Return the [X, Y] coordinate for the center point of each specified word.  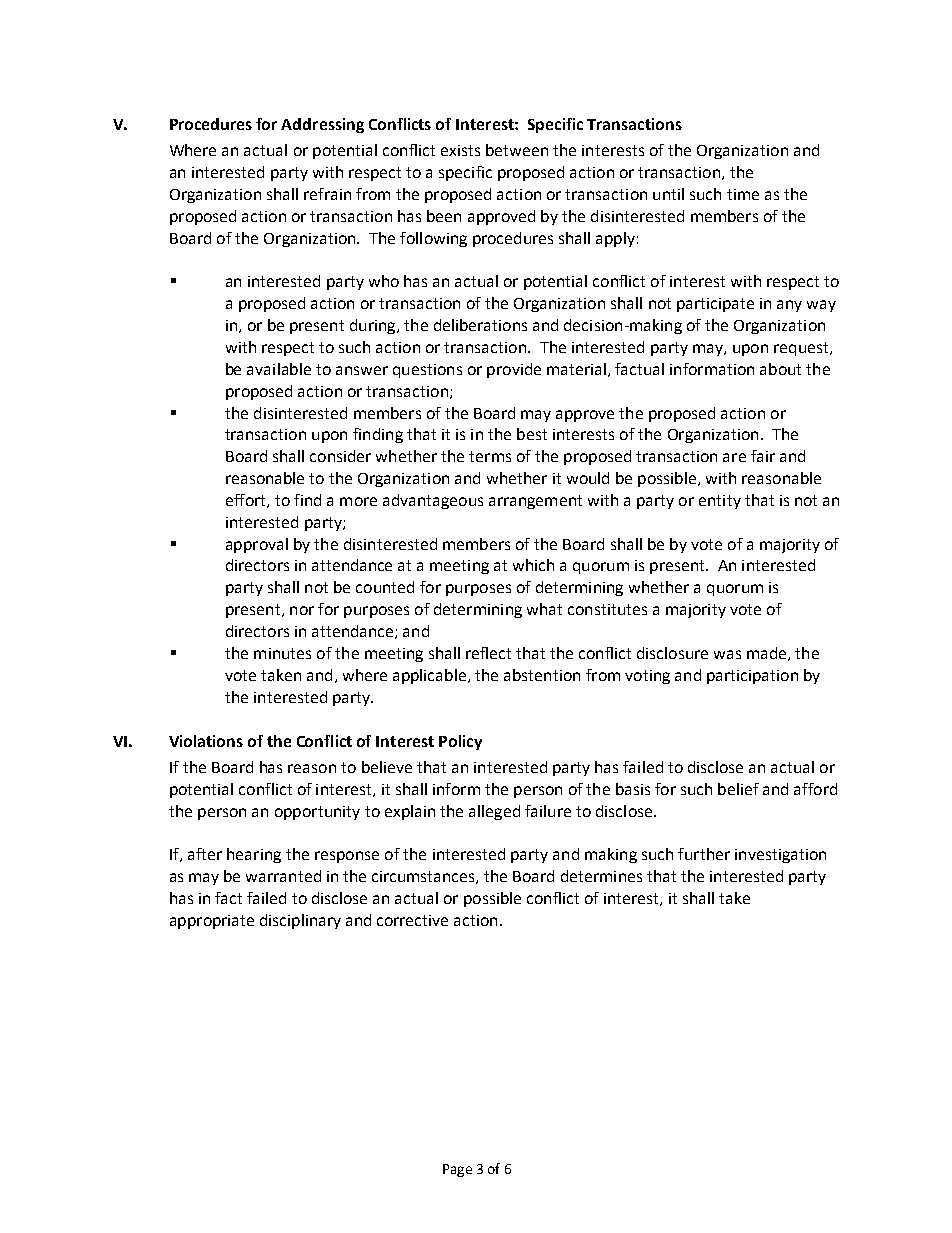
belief [738, 789]
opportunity [317, 813]
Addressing [322, 125]
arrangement [535, 502]
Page [457, 1170]
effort [247, 501]
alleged [494, 812]
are [734, 457]
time [743, 194]
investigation [780, 856]
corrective [412, 920]
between [517, 150]
